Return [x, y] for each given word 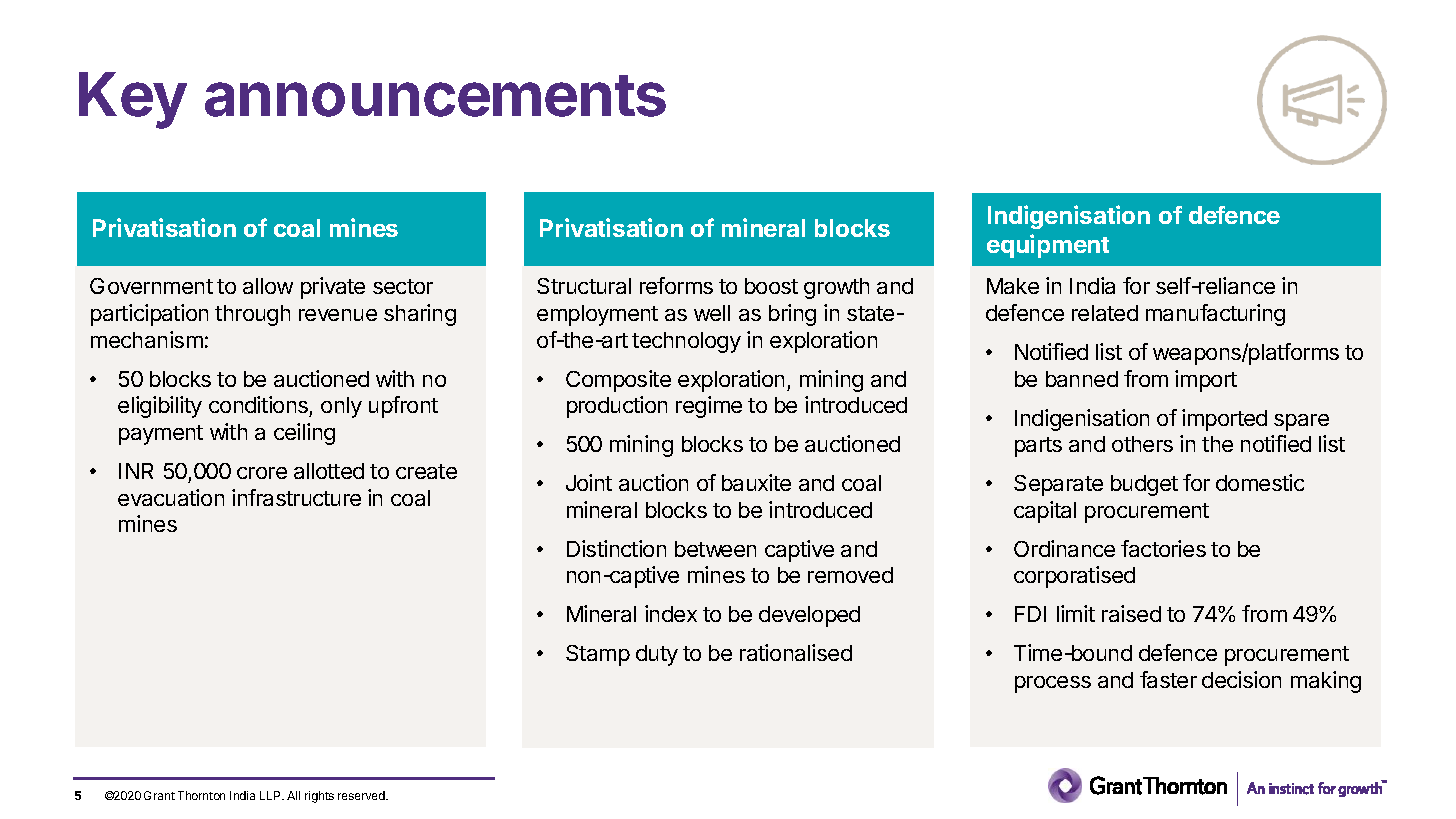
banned [1082, 379]
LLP [271, 795]
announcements [435, 96]
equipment [1048, 246]
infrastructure [296, 497]
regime [709, 407]
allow [268, 286]
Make [1013, 286]
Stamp [598, 655]
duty [657, 655]
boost [771, 286]
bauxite [756, 482]
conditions [259, 406]
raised [1131, 613]
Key [133, 100]
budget [1144, 485]
